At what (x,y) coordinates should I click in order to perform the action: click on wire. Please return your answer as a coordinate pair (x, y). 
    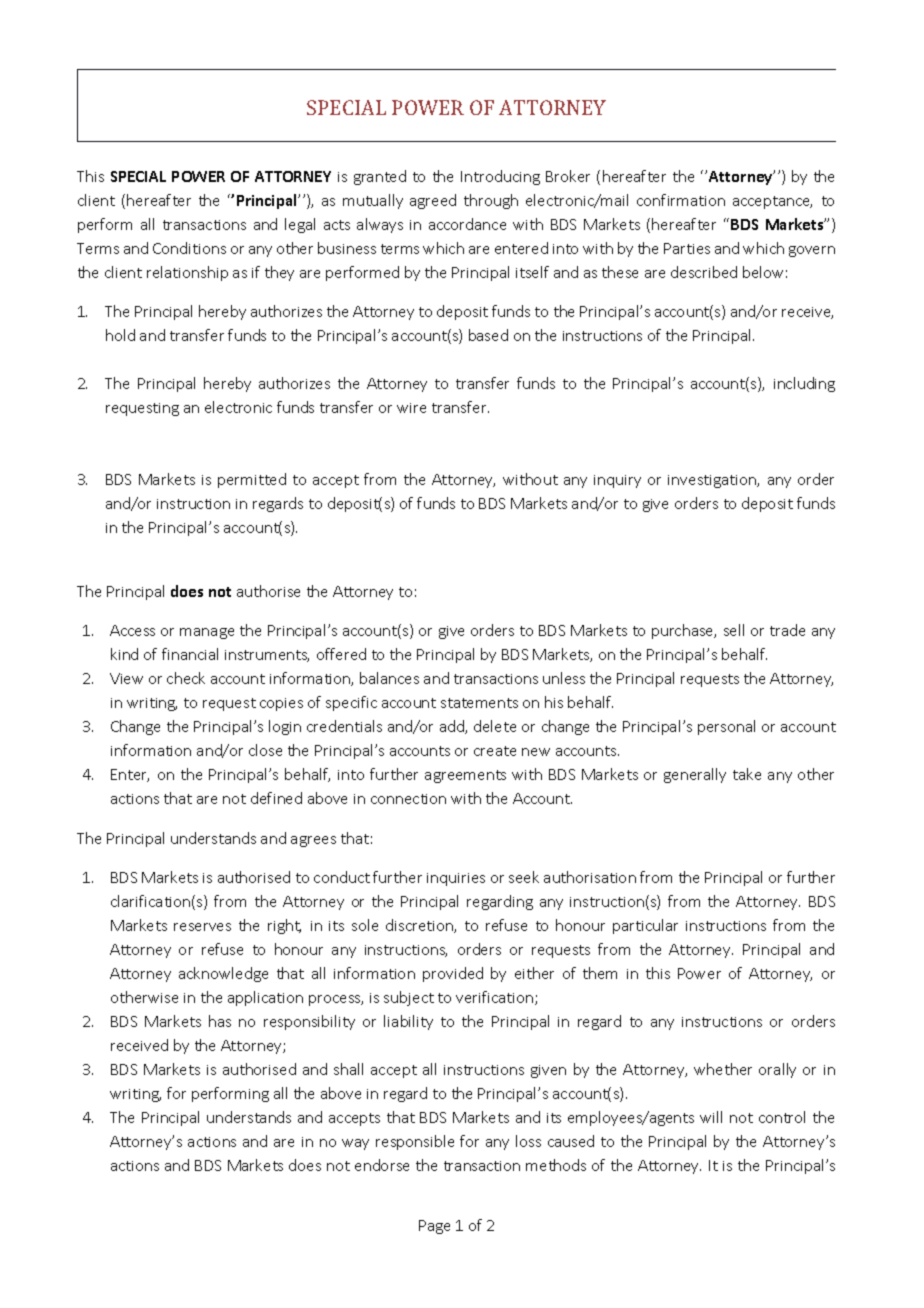
    Looking at the image, I should click on (411, 408).
